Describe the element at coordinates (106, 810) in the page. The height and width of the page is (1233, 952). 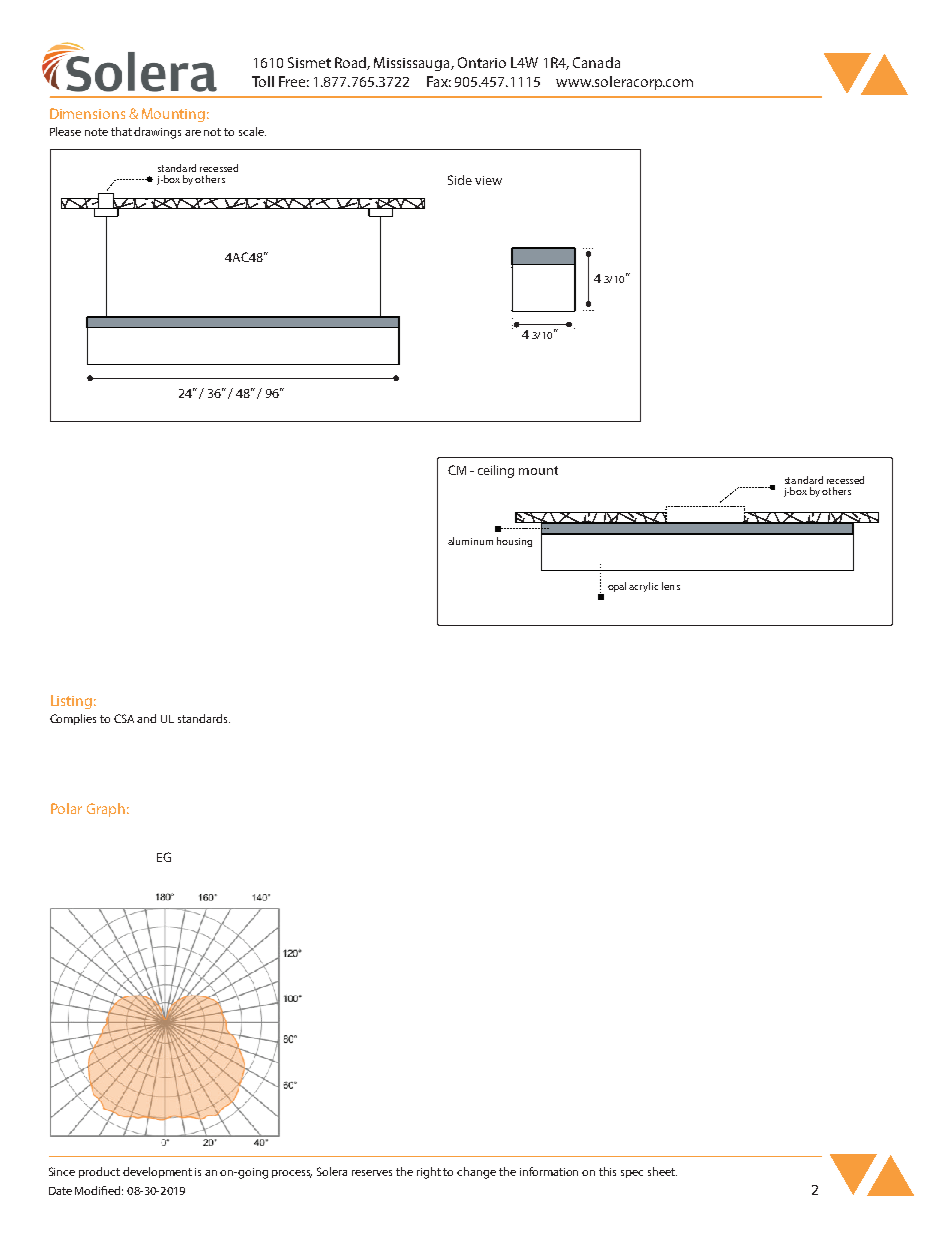
I see `Graph` at that location.
